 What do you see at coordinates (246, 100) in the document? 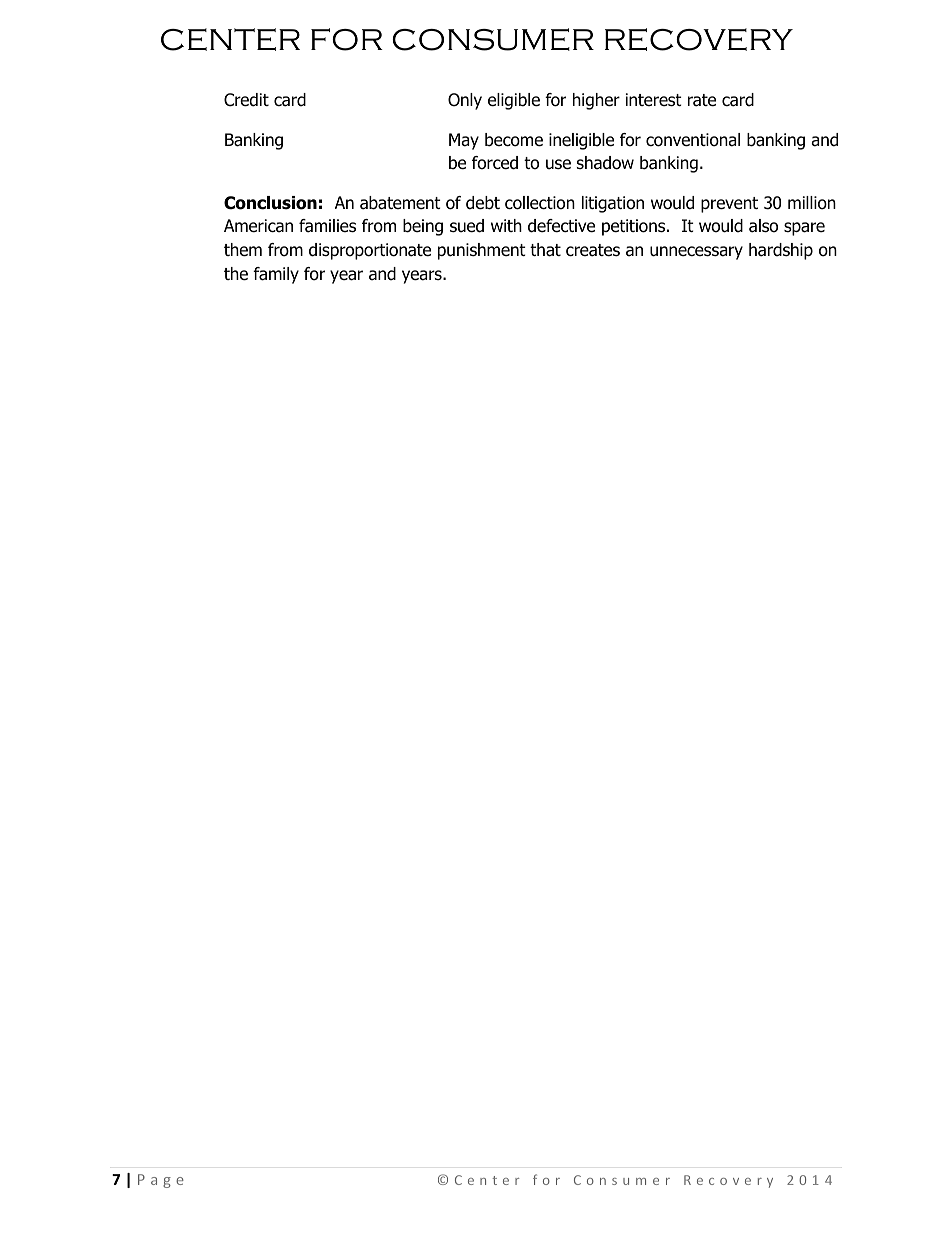
I see `Credit` at bounding box center [246, 100].
